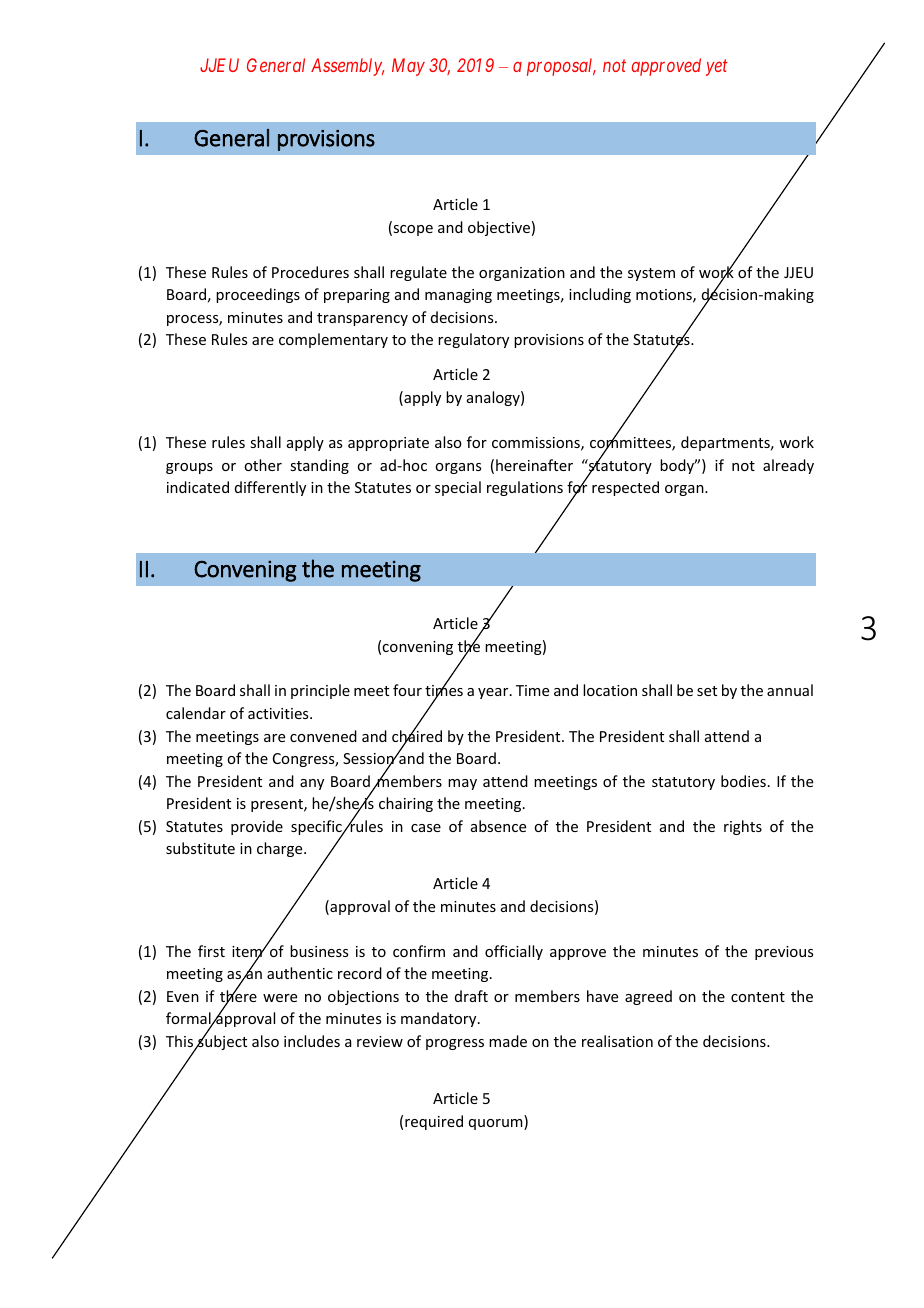  Describe the element at coordinates (221, 1041) in the screenshot. I see `subject` at that location.
